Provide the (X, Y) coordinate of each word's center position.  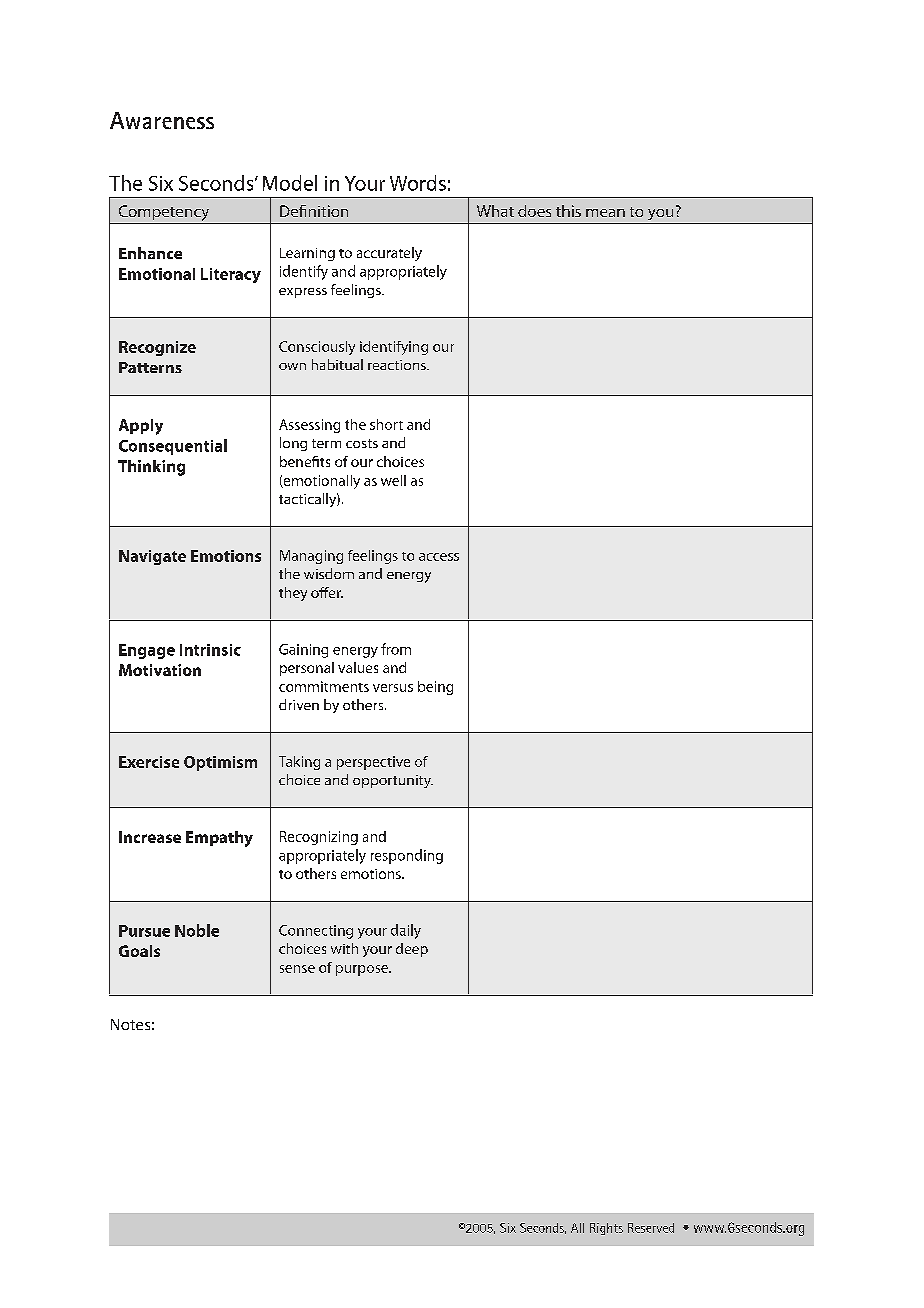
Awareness (162, 120)
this (568, 211)
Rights (606, 1229)
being (435, 688)
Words (418, 183)
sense (297, 969)
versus (393, 688)
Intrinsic (210, 650)
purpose (363, 970)
